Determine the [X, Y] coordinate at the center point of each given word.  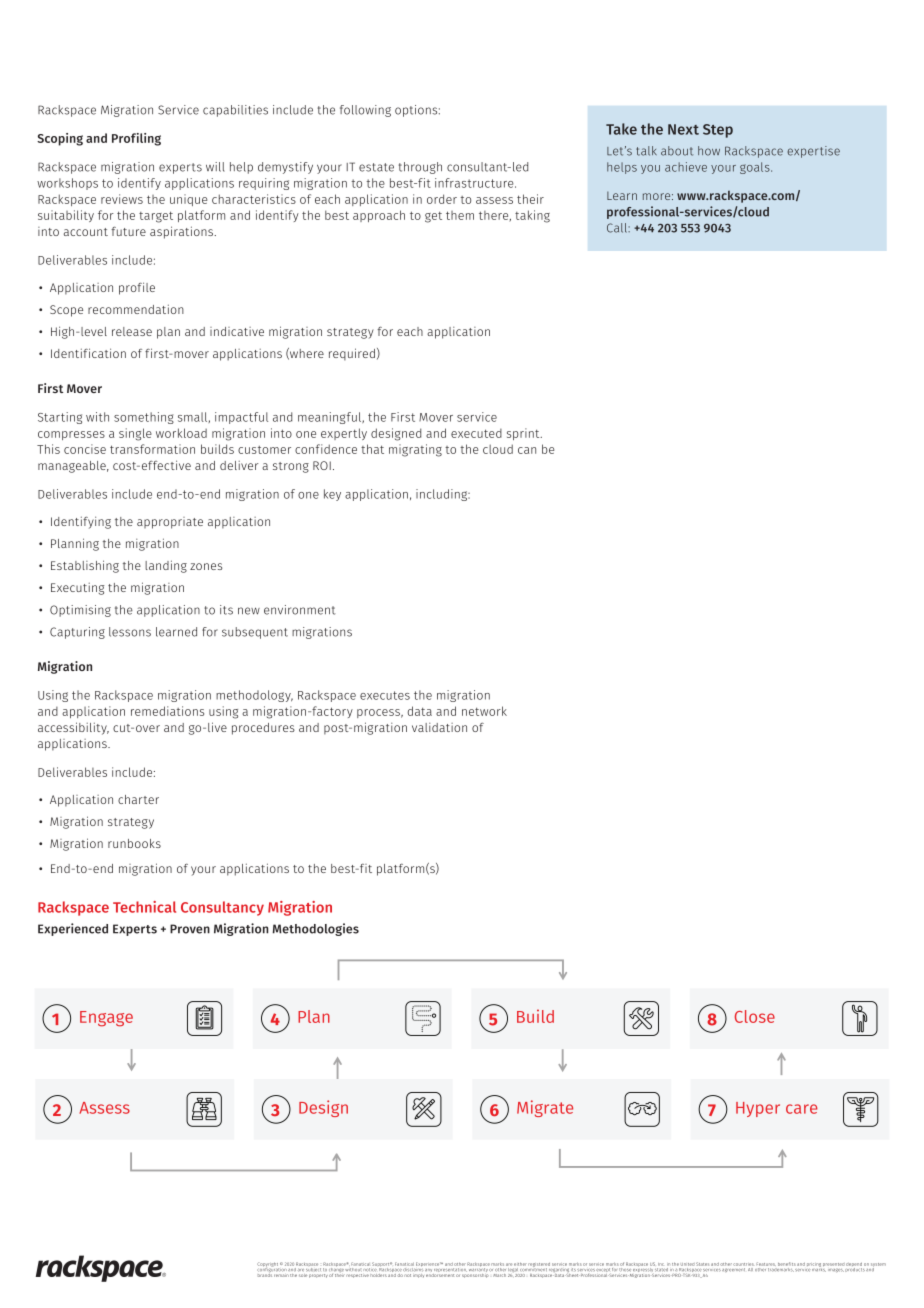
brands [265, 1274]
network [484, 711]
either [520, 1264]
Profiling [136, 139]
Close [755, 1016]
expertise [813, 152]
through [420, 168]
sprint [524, 434]
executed [476, 433]
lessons [130, 632]
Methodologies [316, 929]
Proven [190, 929]
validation [439, 727]
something [144, 418]
